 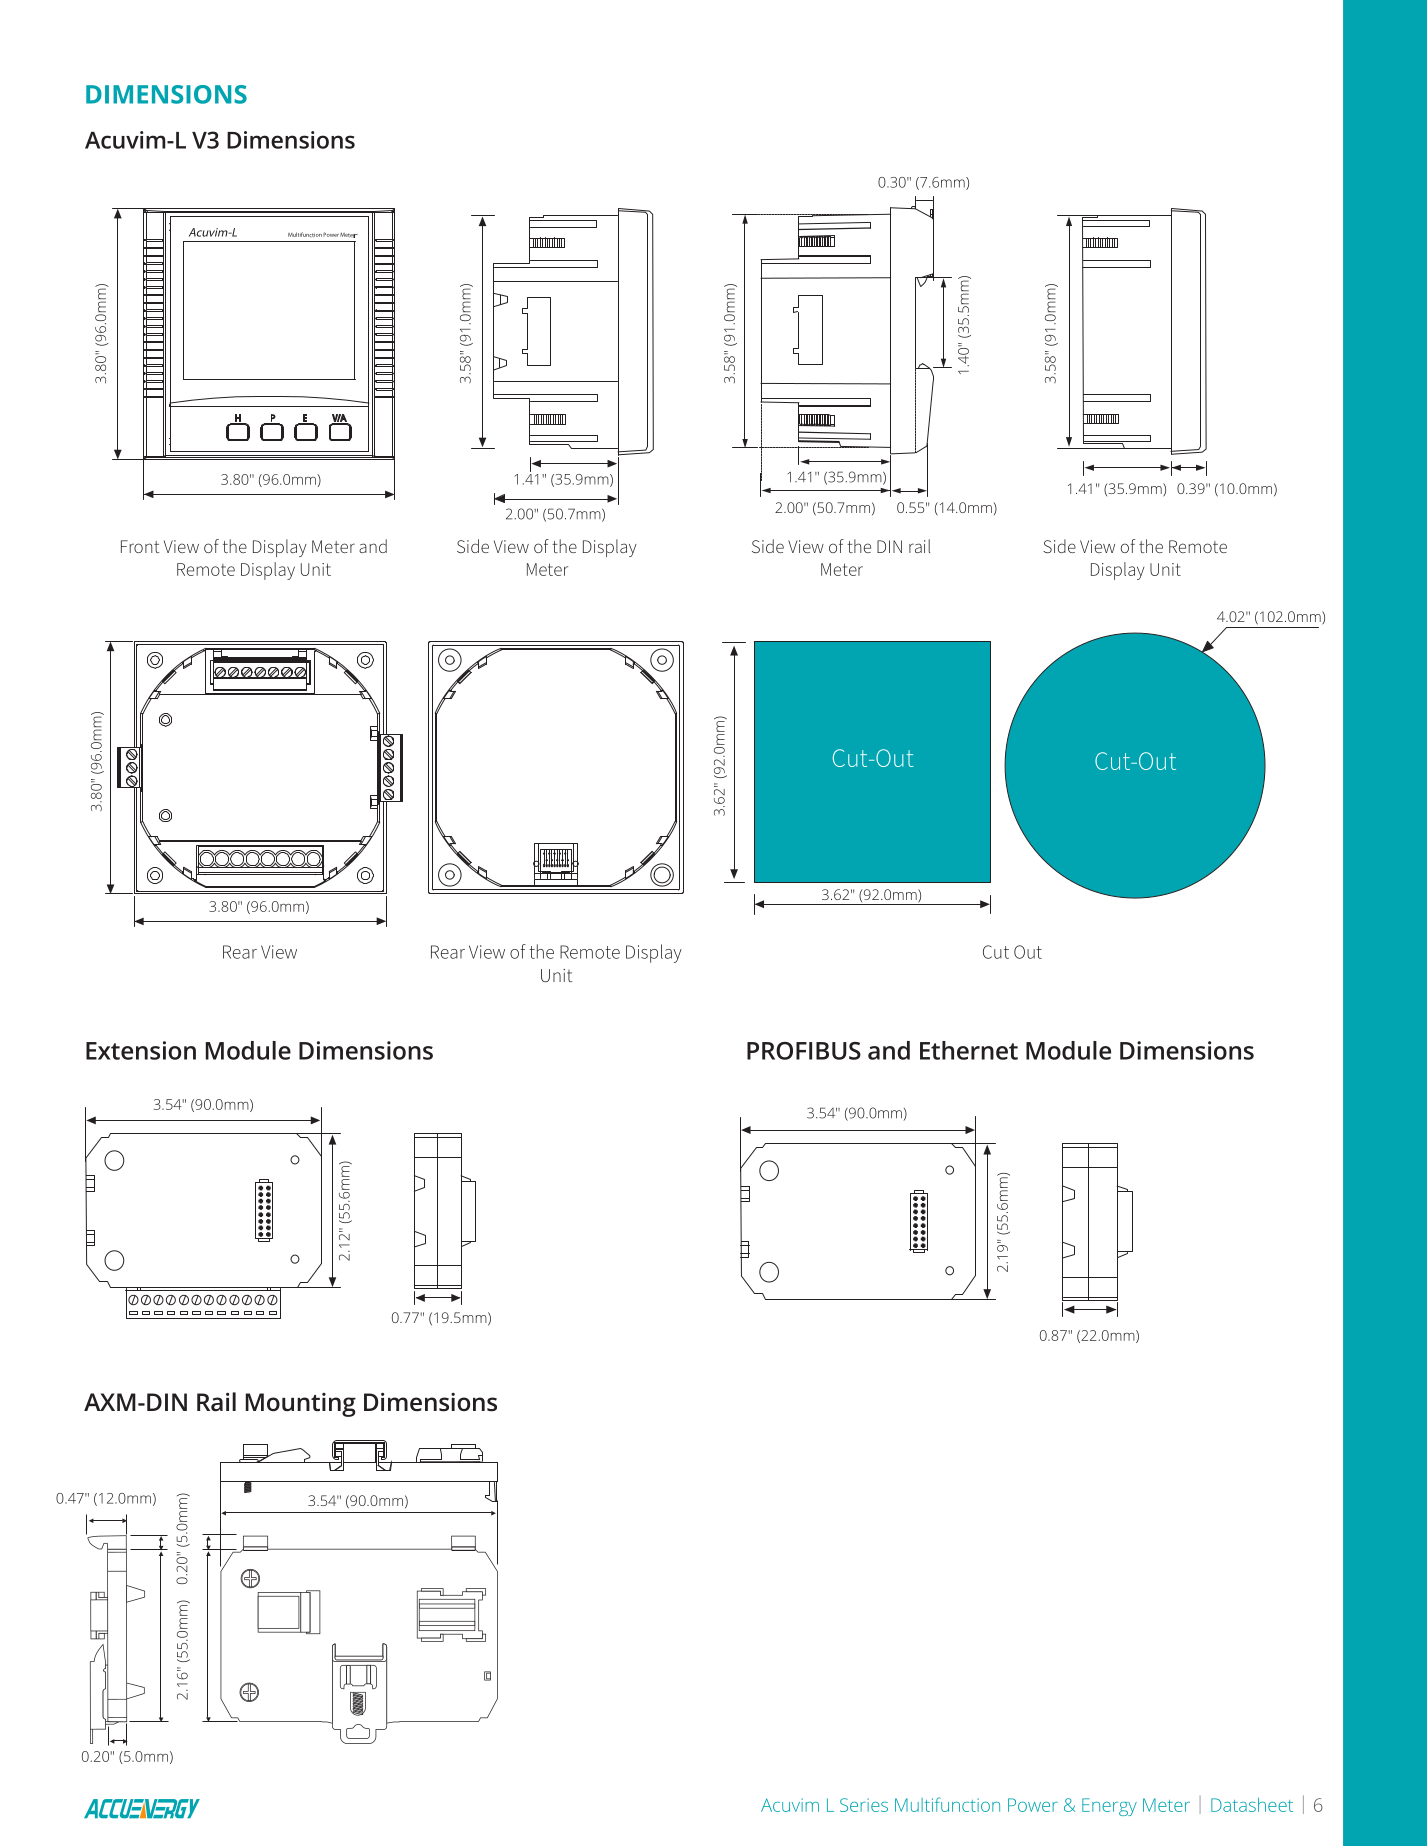 I want to click on Ethernet, so click(x=969, y=1050).
